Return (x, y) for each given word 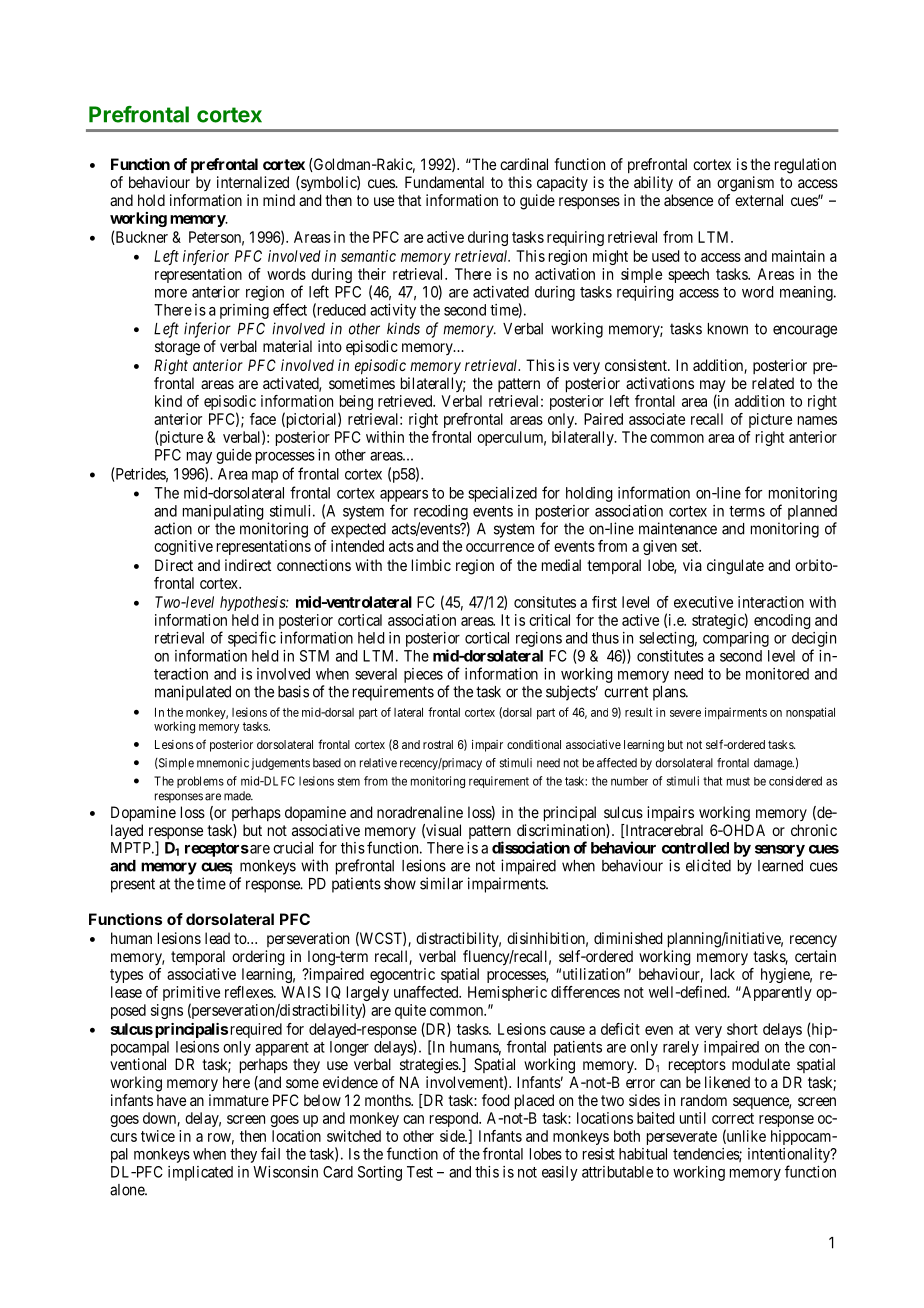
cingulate (735, 567)
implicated (200, 1173)
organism (745, 184)
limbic (431, 565)
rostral (438, 744)
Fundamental (444, 182)
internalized (253, 182)
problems (200, 782)
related (773, 383)
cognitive (183, 547)
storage (177, 348)
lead (217, 938)
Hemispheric (507, 993)
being (355, 404)
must (738, 781)
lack (723, 974)
